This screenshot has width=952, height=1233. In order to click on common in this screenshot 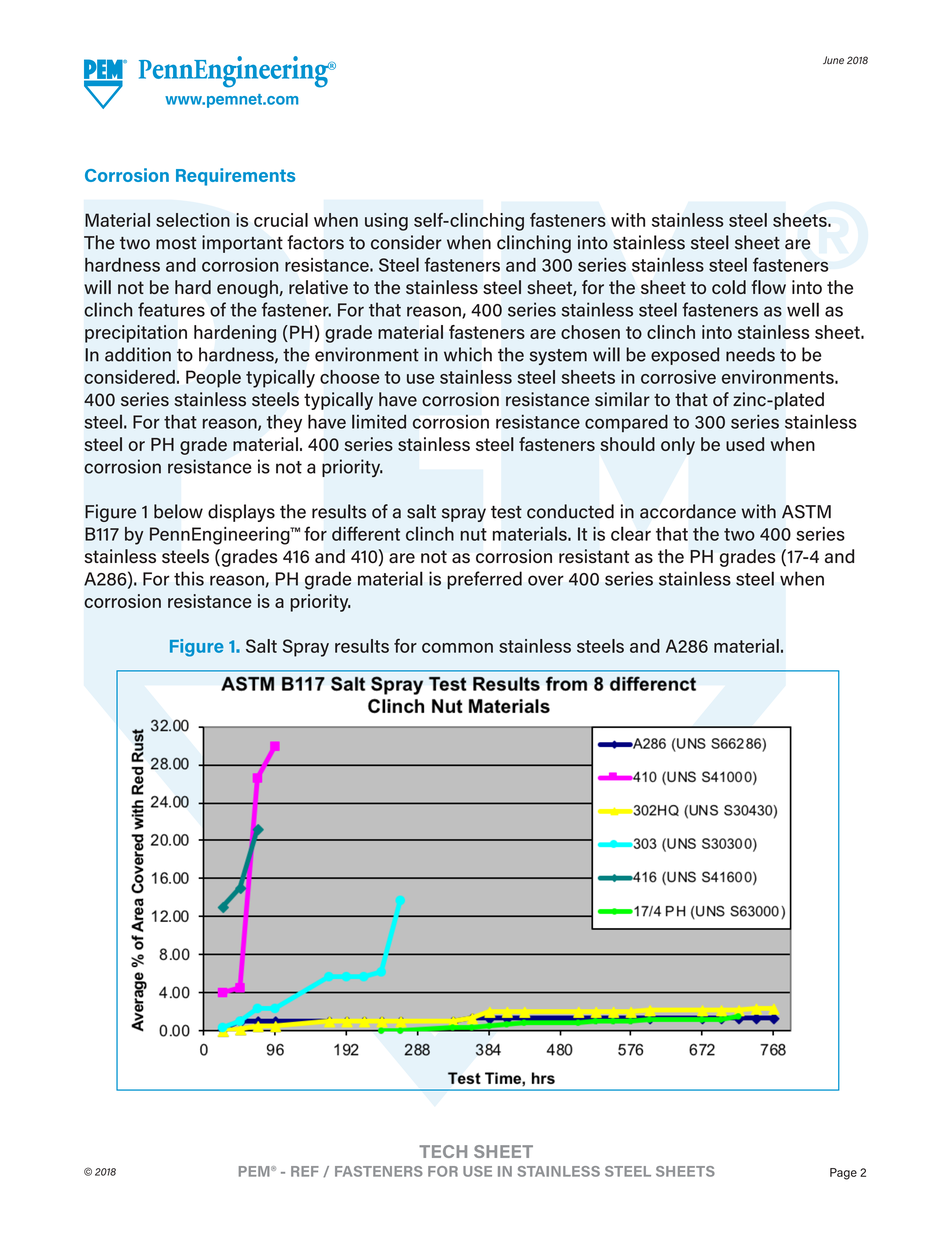, I will do `click(457, 648)`.
